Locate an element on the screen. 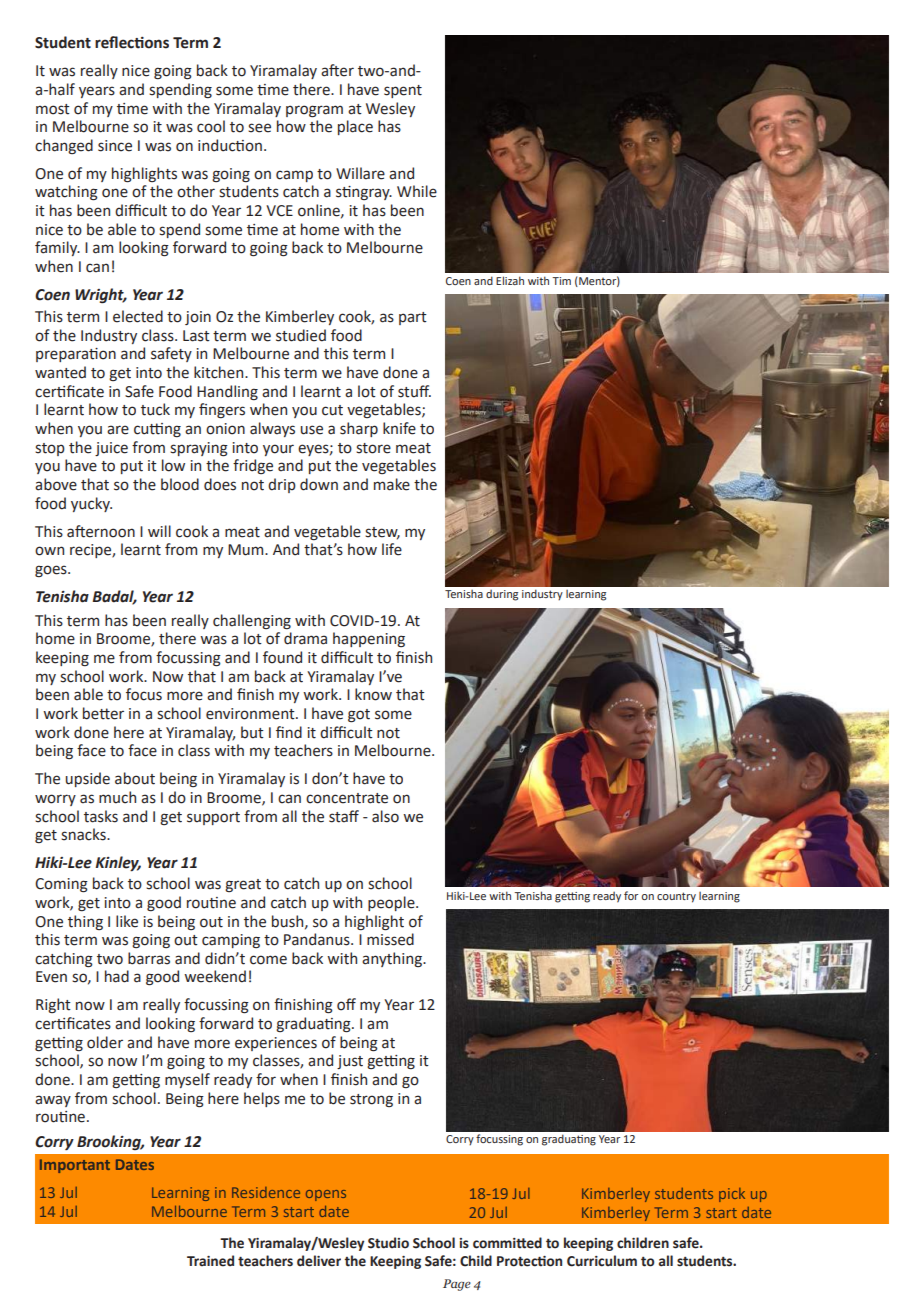  reflections is located at coordinates (132, 42).
